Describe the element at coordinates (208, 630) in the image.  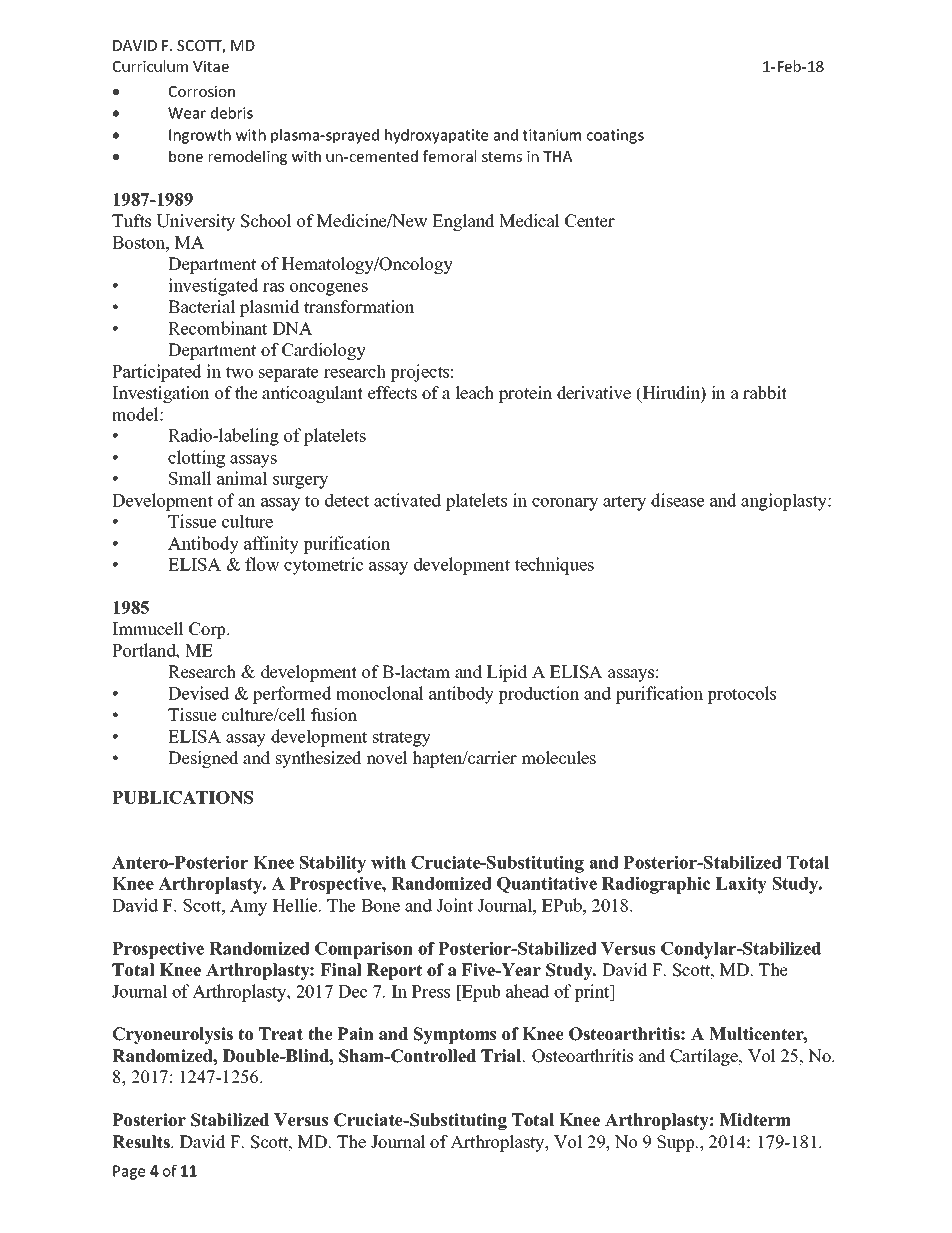
I see `Corp` at that location.
